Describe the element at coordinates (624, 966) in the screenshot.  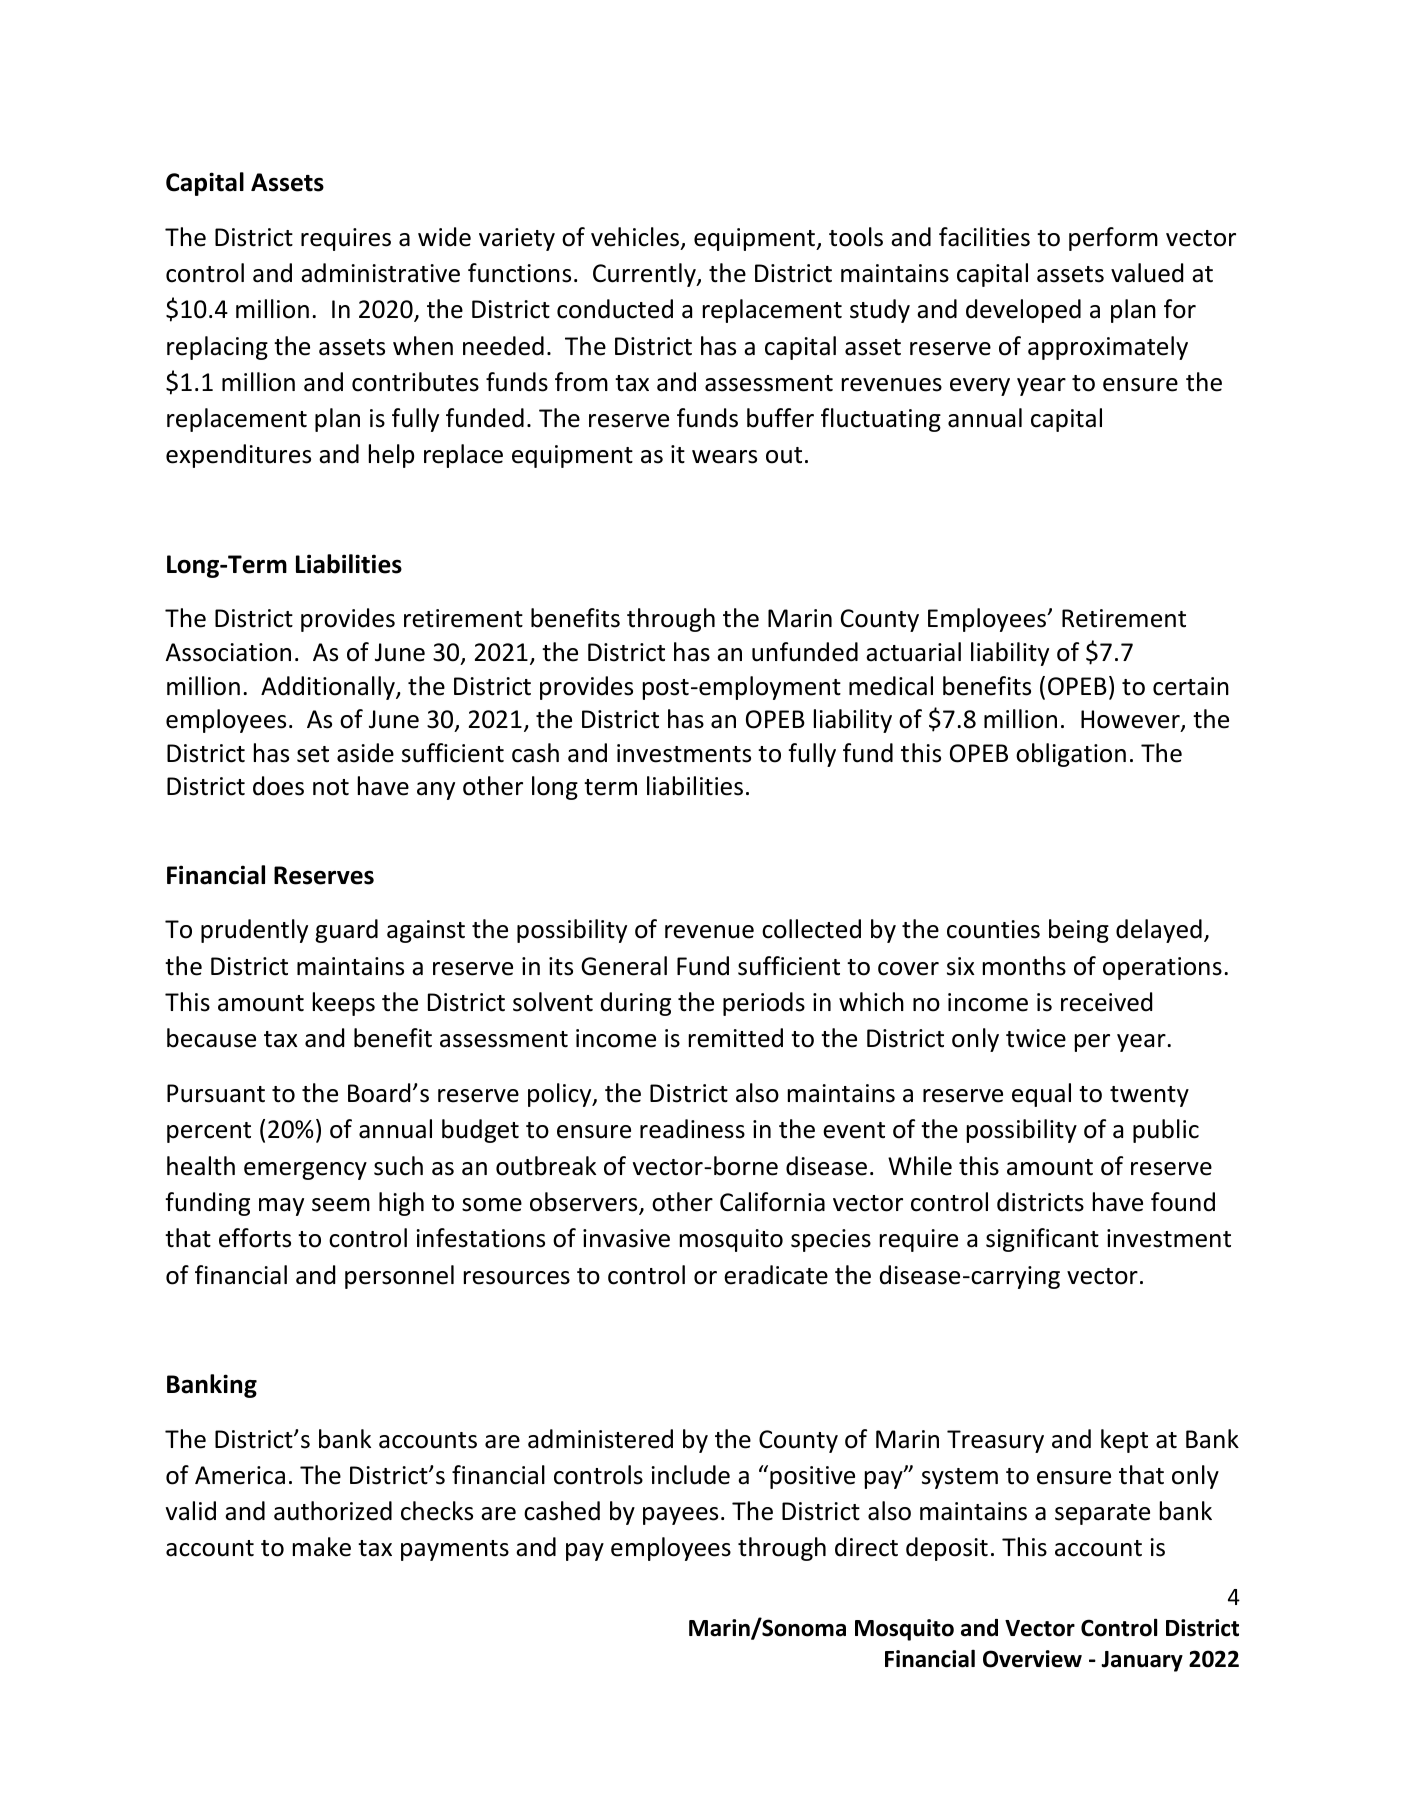
I see `General` at that location.
